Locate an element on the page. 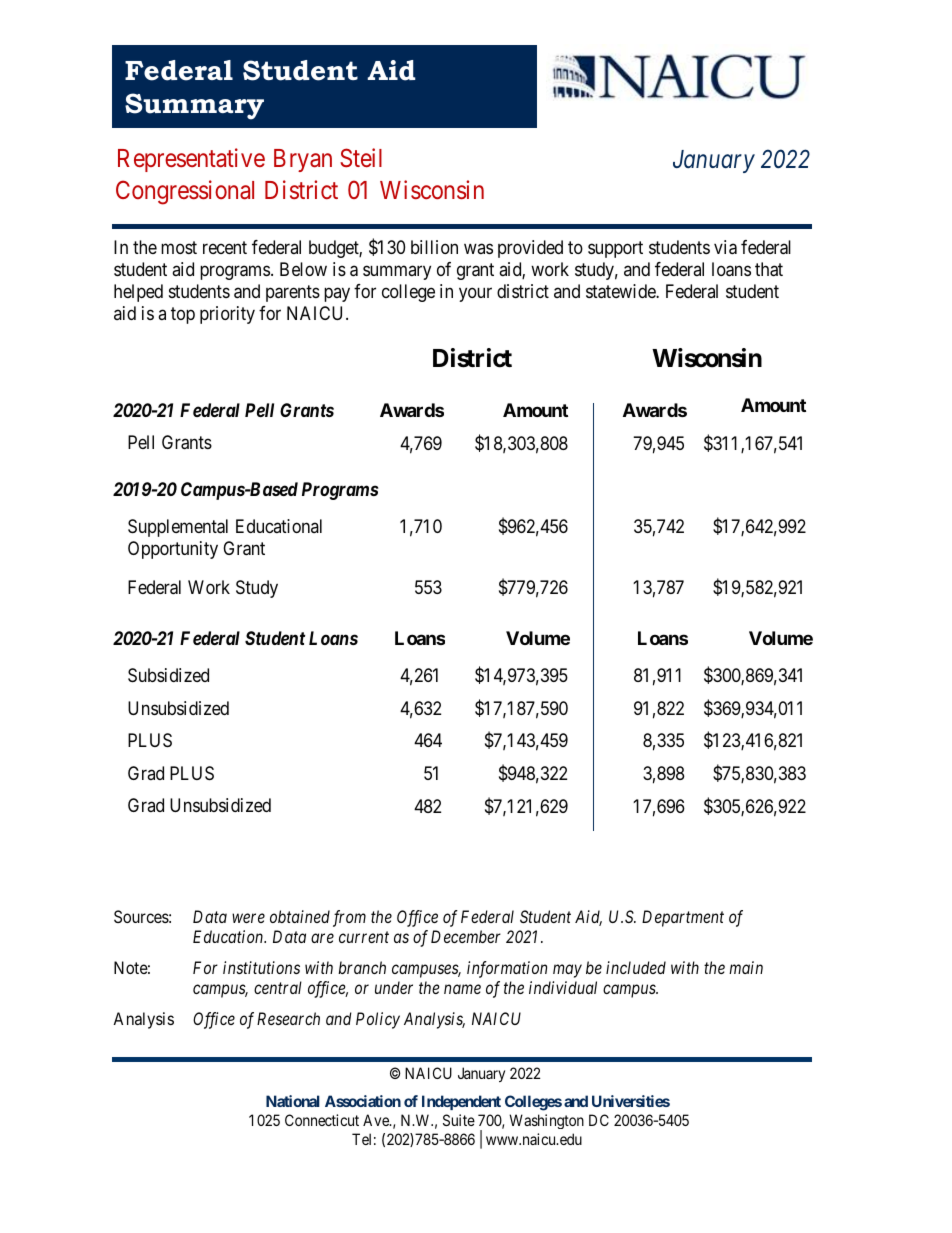 The image size is (952, 1233). billion is located at coordinates (434, 247).
